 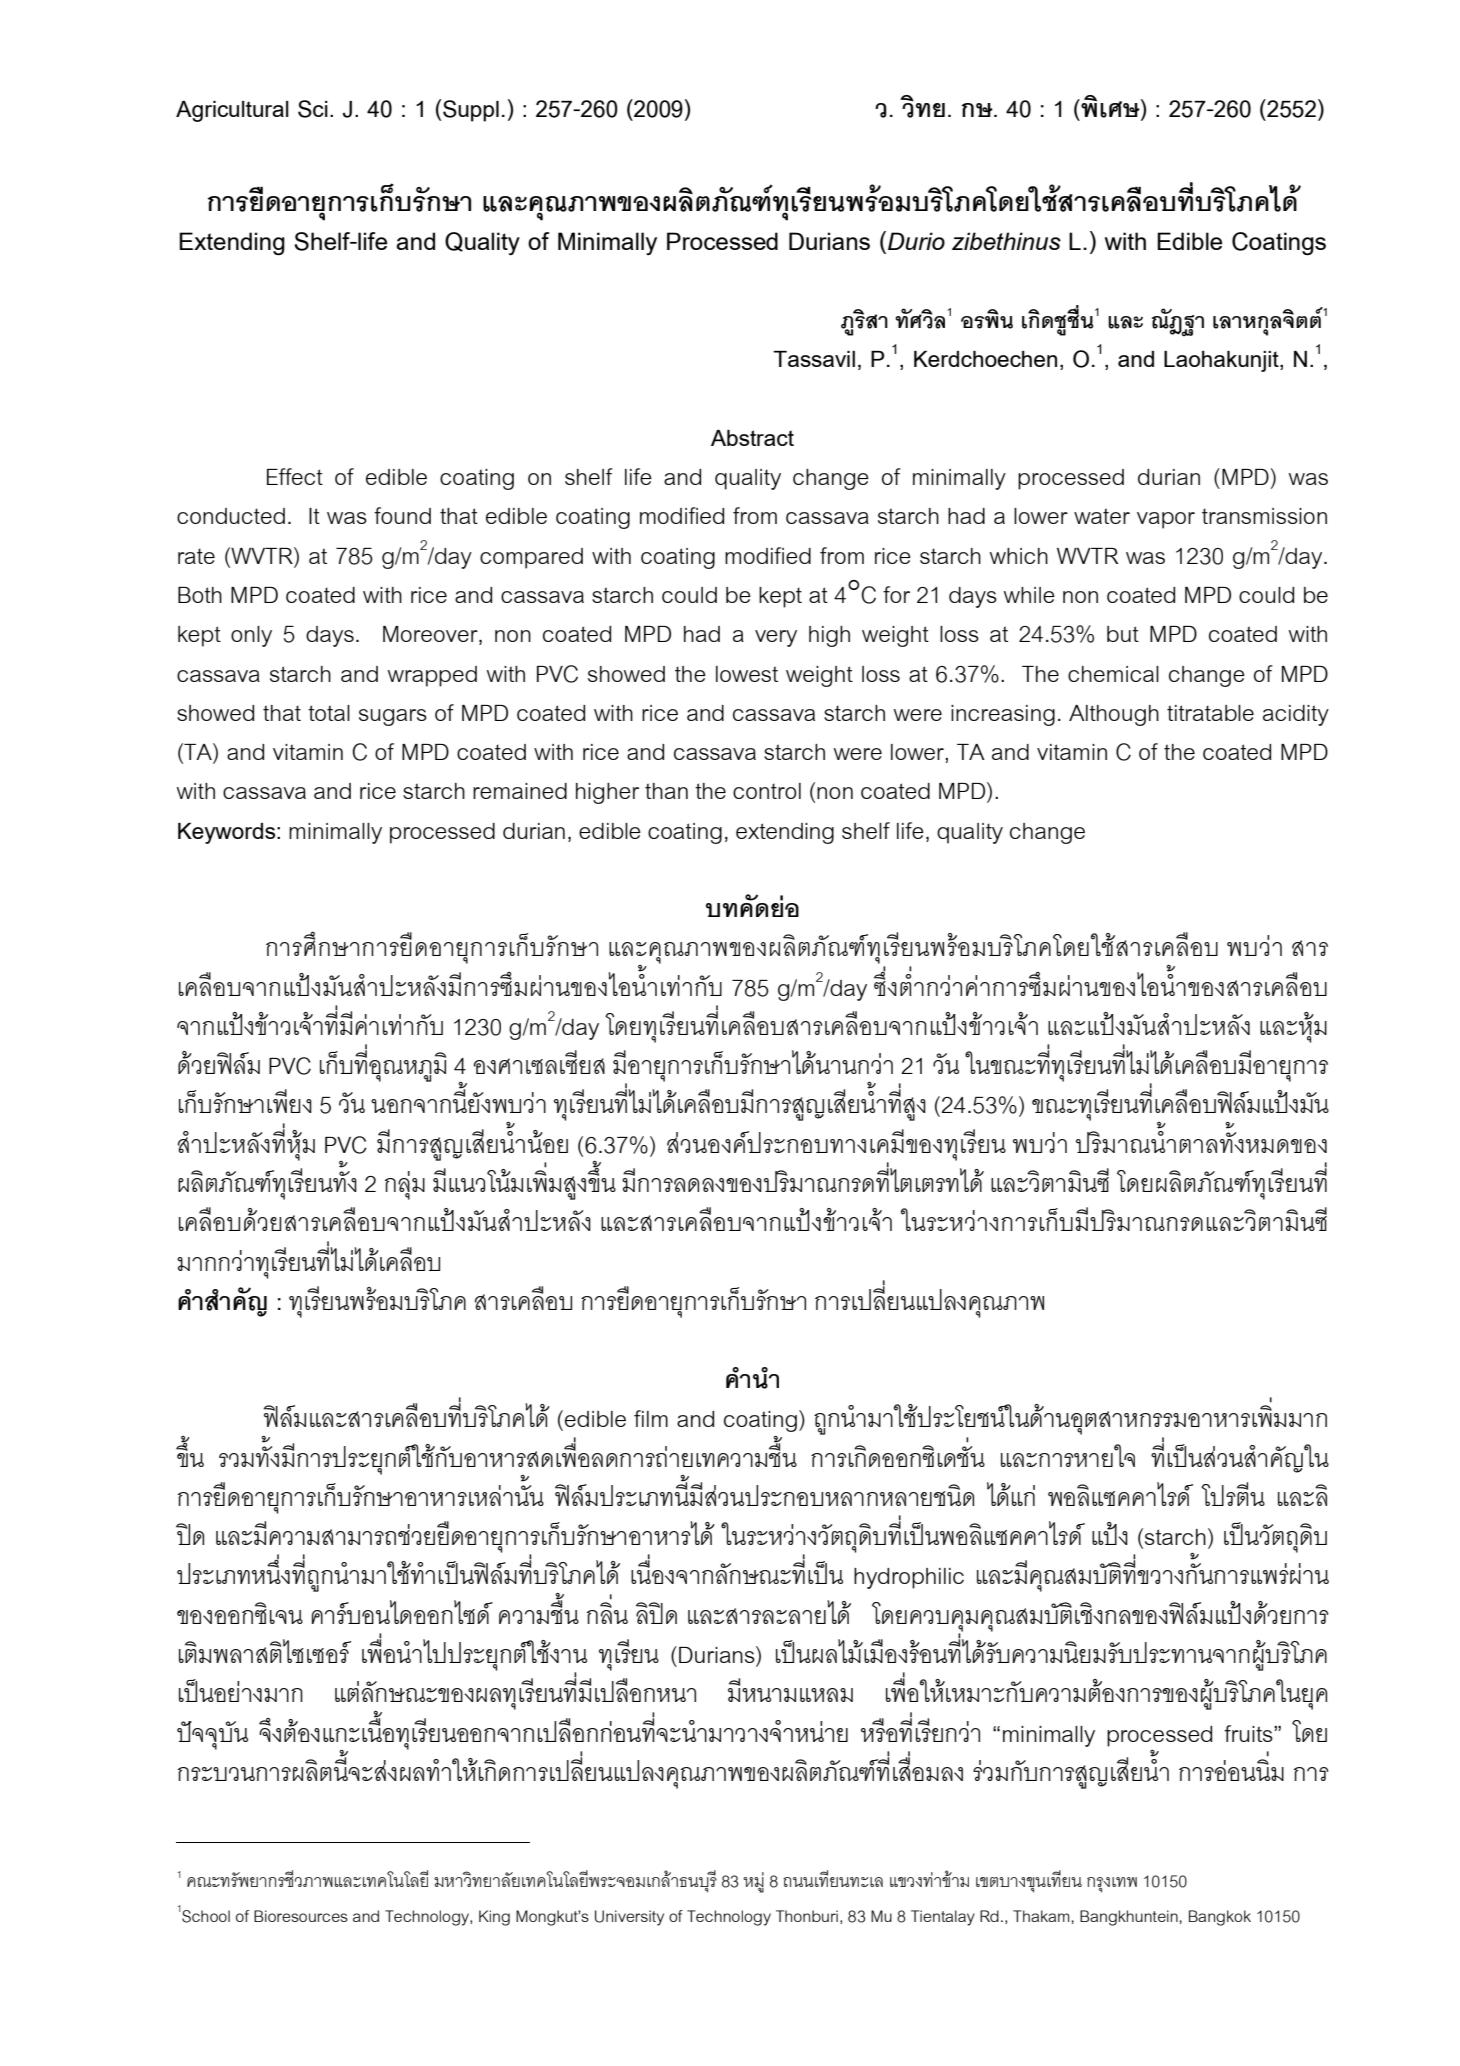 What do you see at coordinates (313, 109) in the document?
I see `Sci` at bounding box center [313, 109].
